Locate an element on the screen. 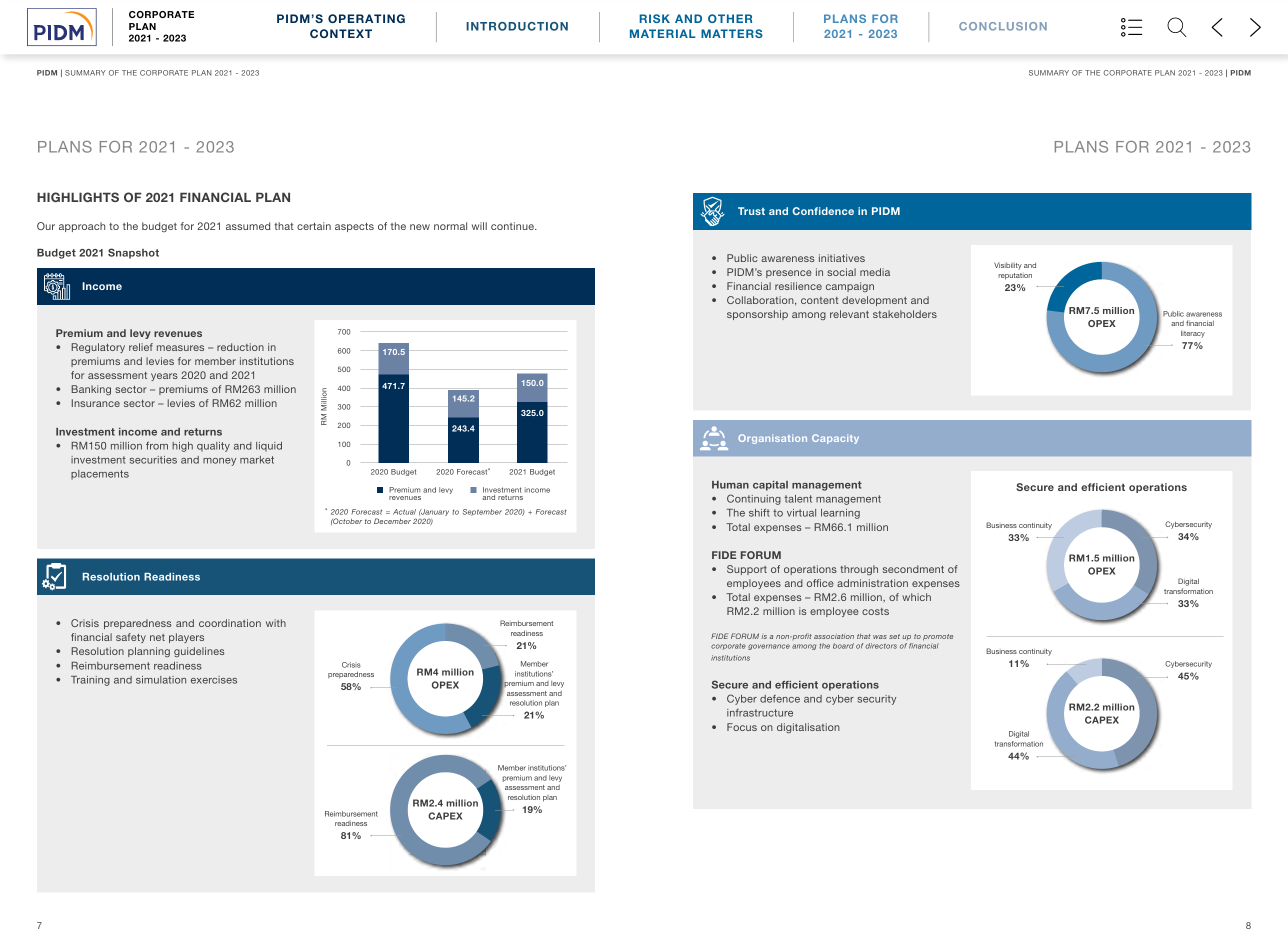 This screenshot has height=950, width=1288. December is located at coordinates (392, 521).
